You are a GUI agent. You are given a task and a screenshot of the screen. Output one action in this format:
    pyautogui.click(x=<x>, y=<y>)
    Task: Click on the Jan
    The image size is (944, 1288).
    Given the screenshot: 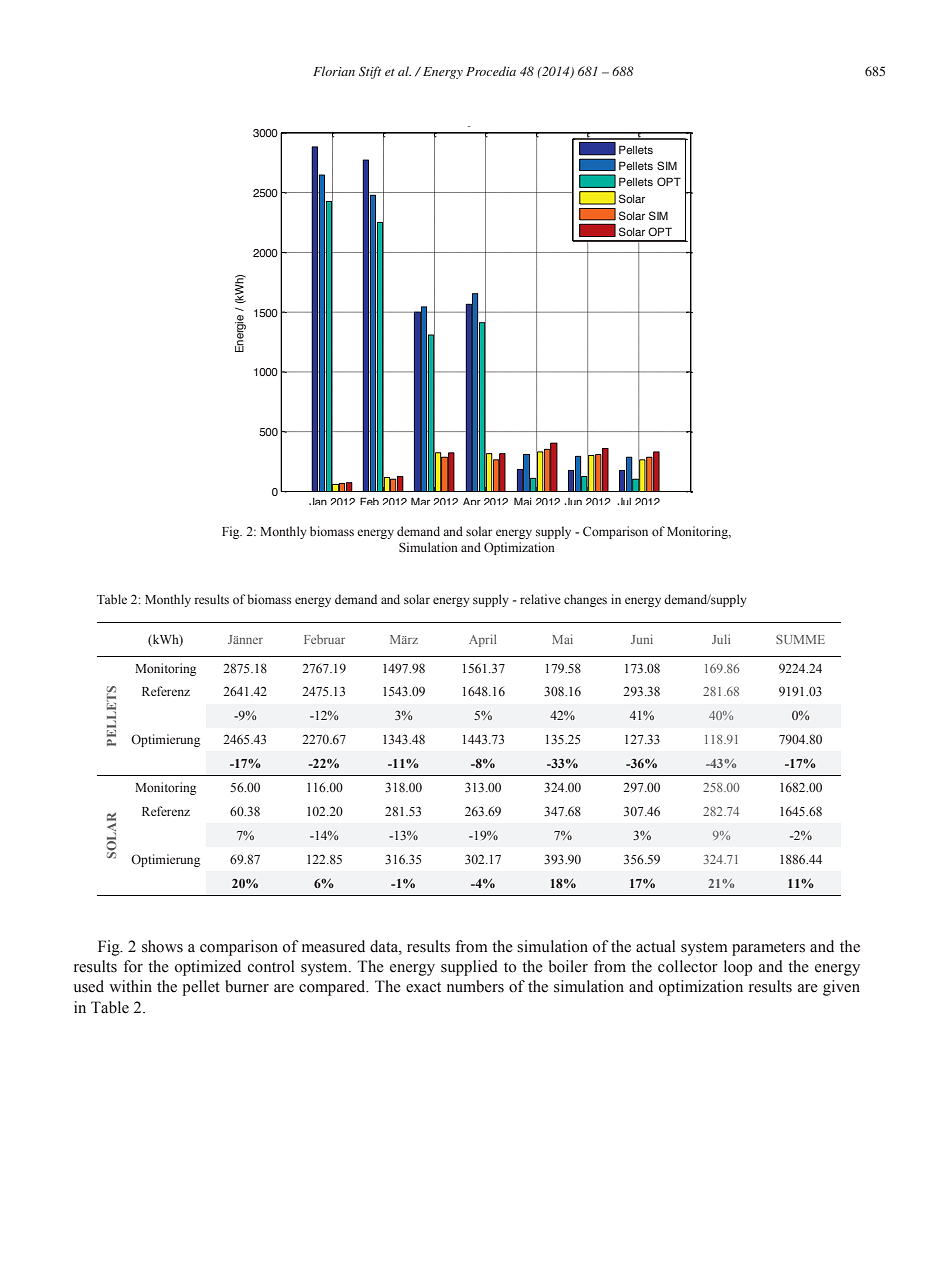 What is the action you would take?
    pyautogui.click(x=318, y=501)
